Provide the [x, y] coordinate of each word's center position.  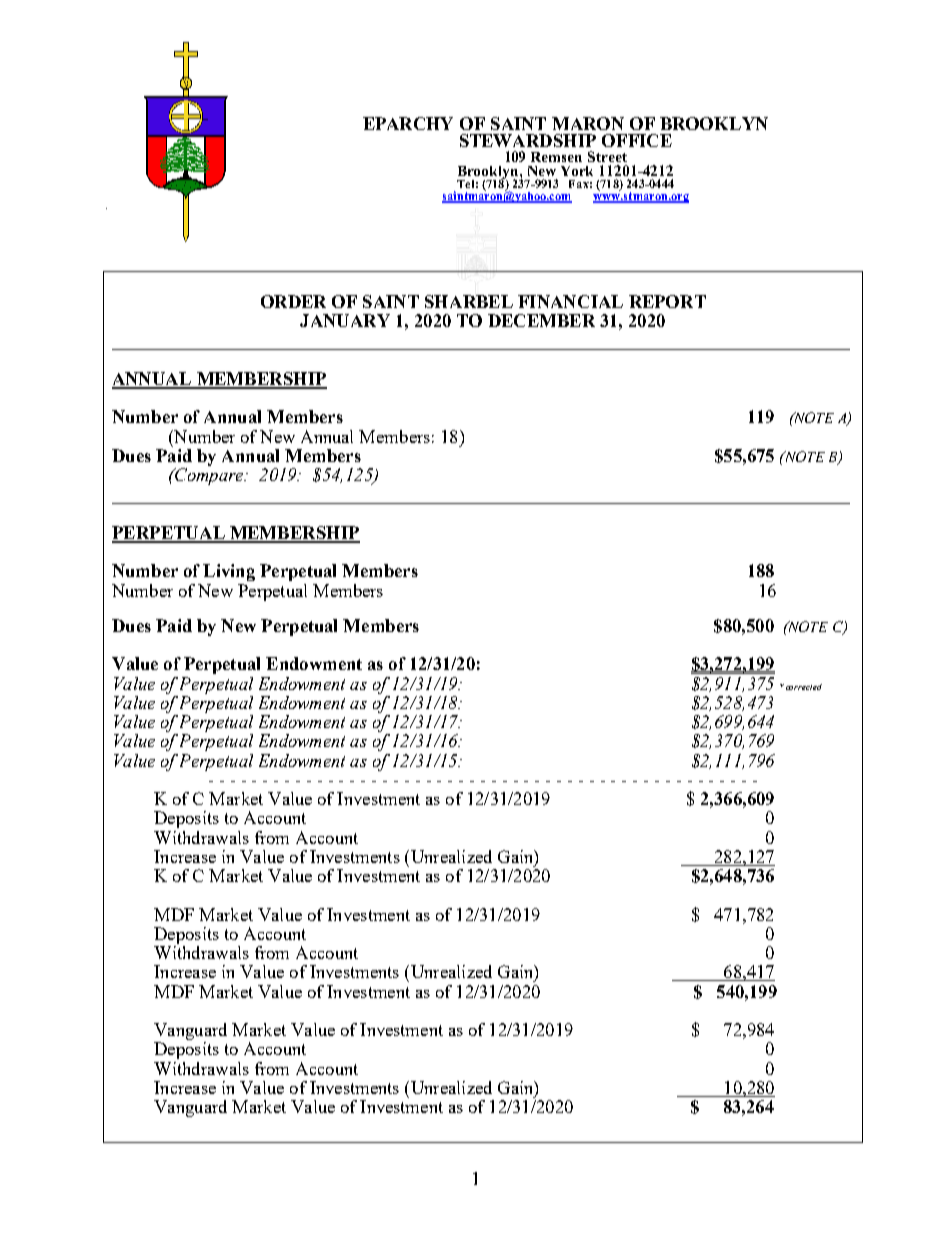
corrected [804, 687]
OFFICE [637, 140]
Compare [209, 476]
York [577, 171]
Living [229, 572]
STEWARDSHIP [528, 140]
